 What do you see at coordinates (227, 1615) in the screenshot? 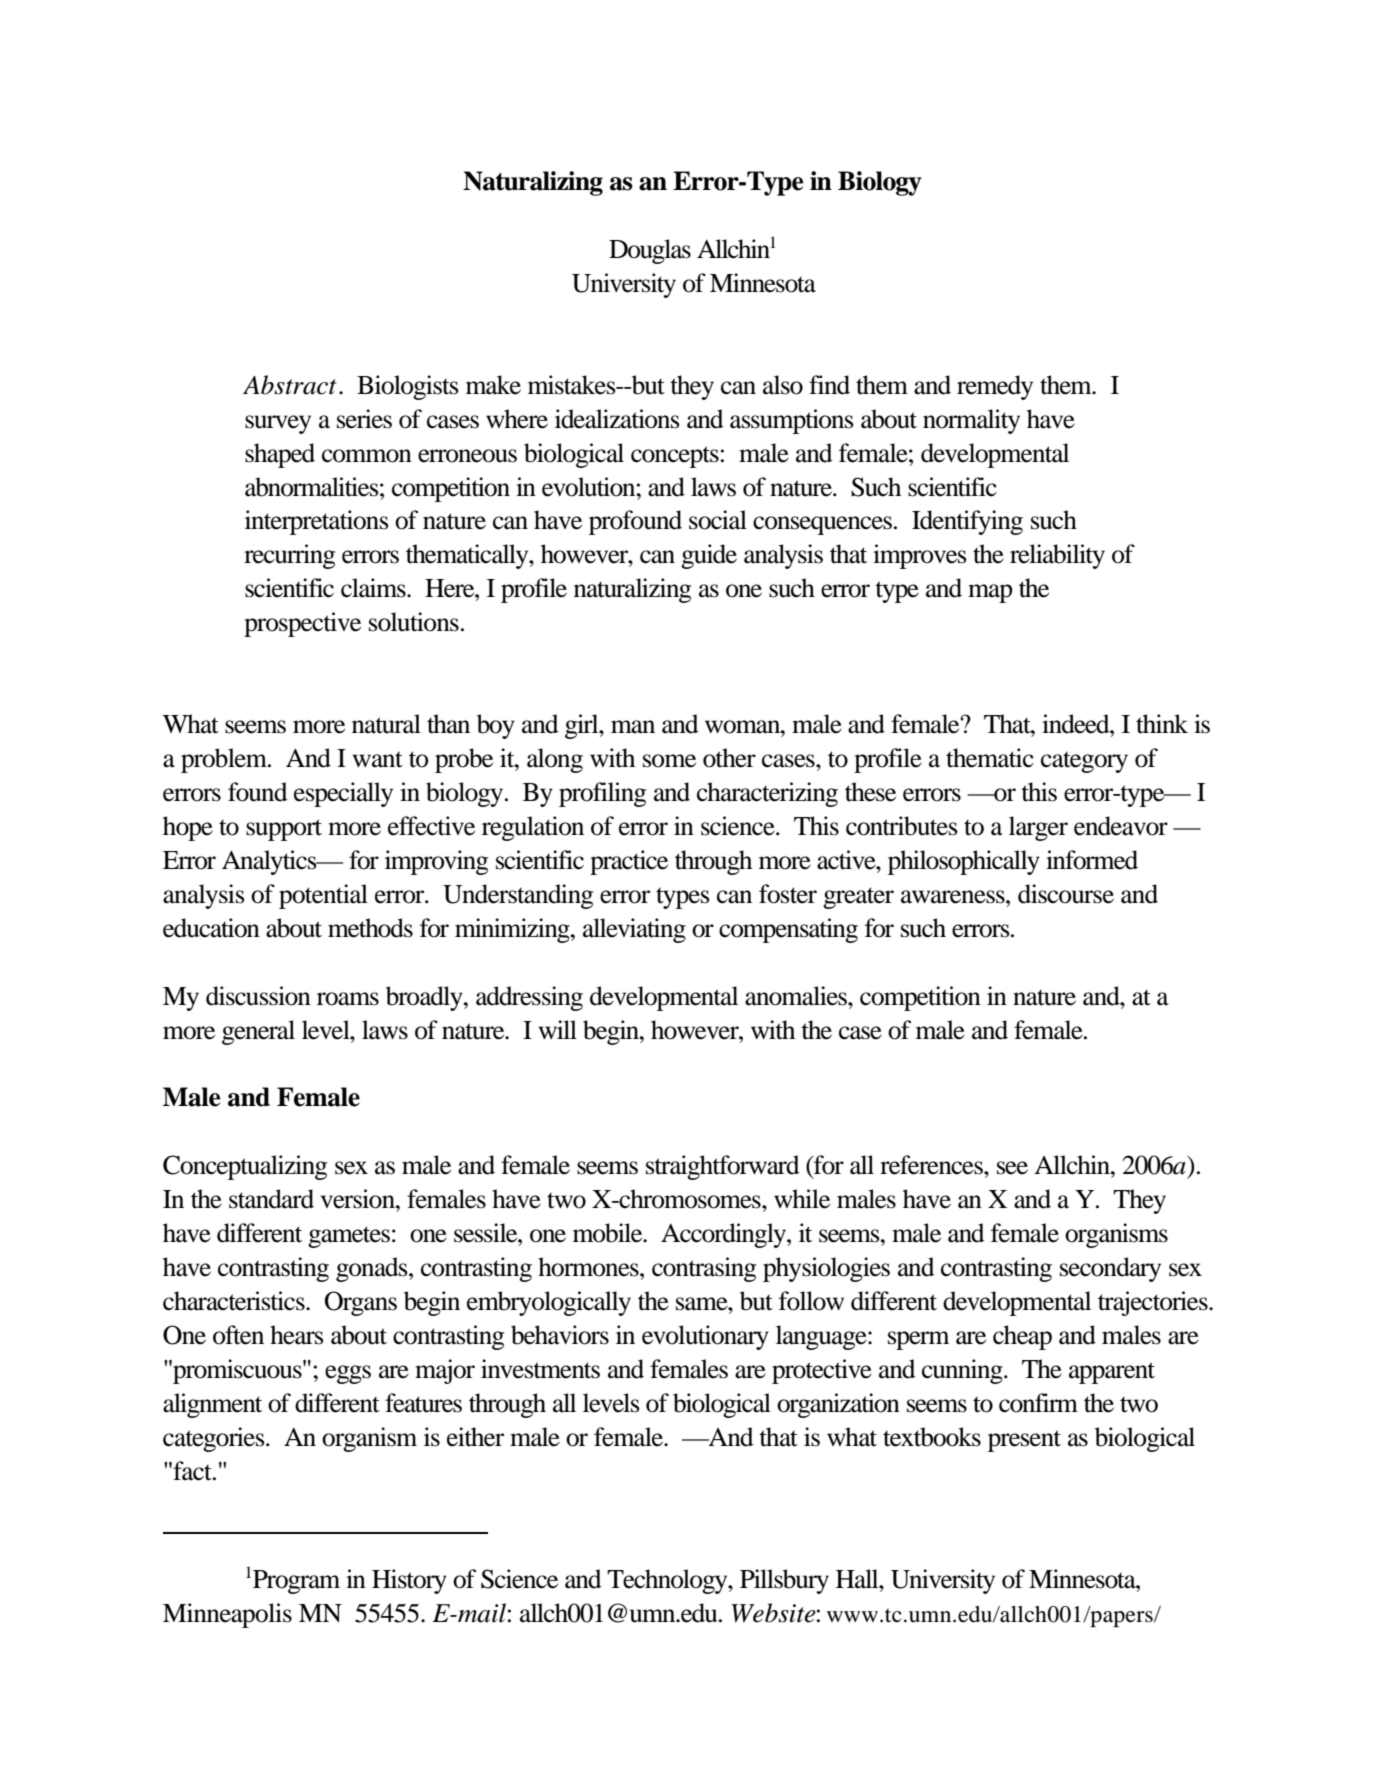
I see `Minneapolis` at bounding box center [227, 1615].
